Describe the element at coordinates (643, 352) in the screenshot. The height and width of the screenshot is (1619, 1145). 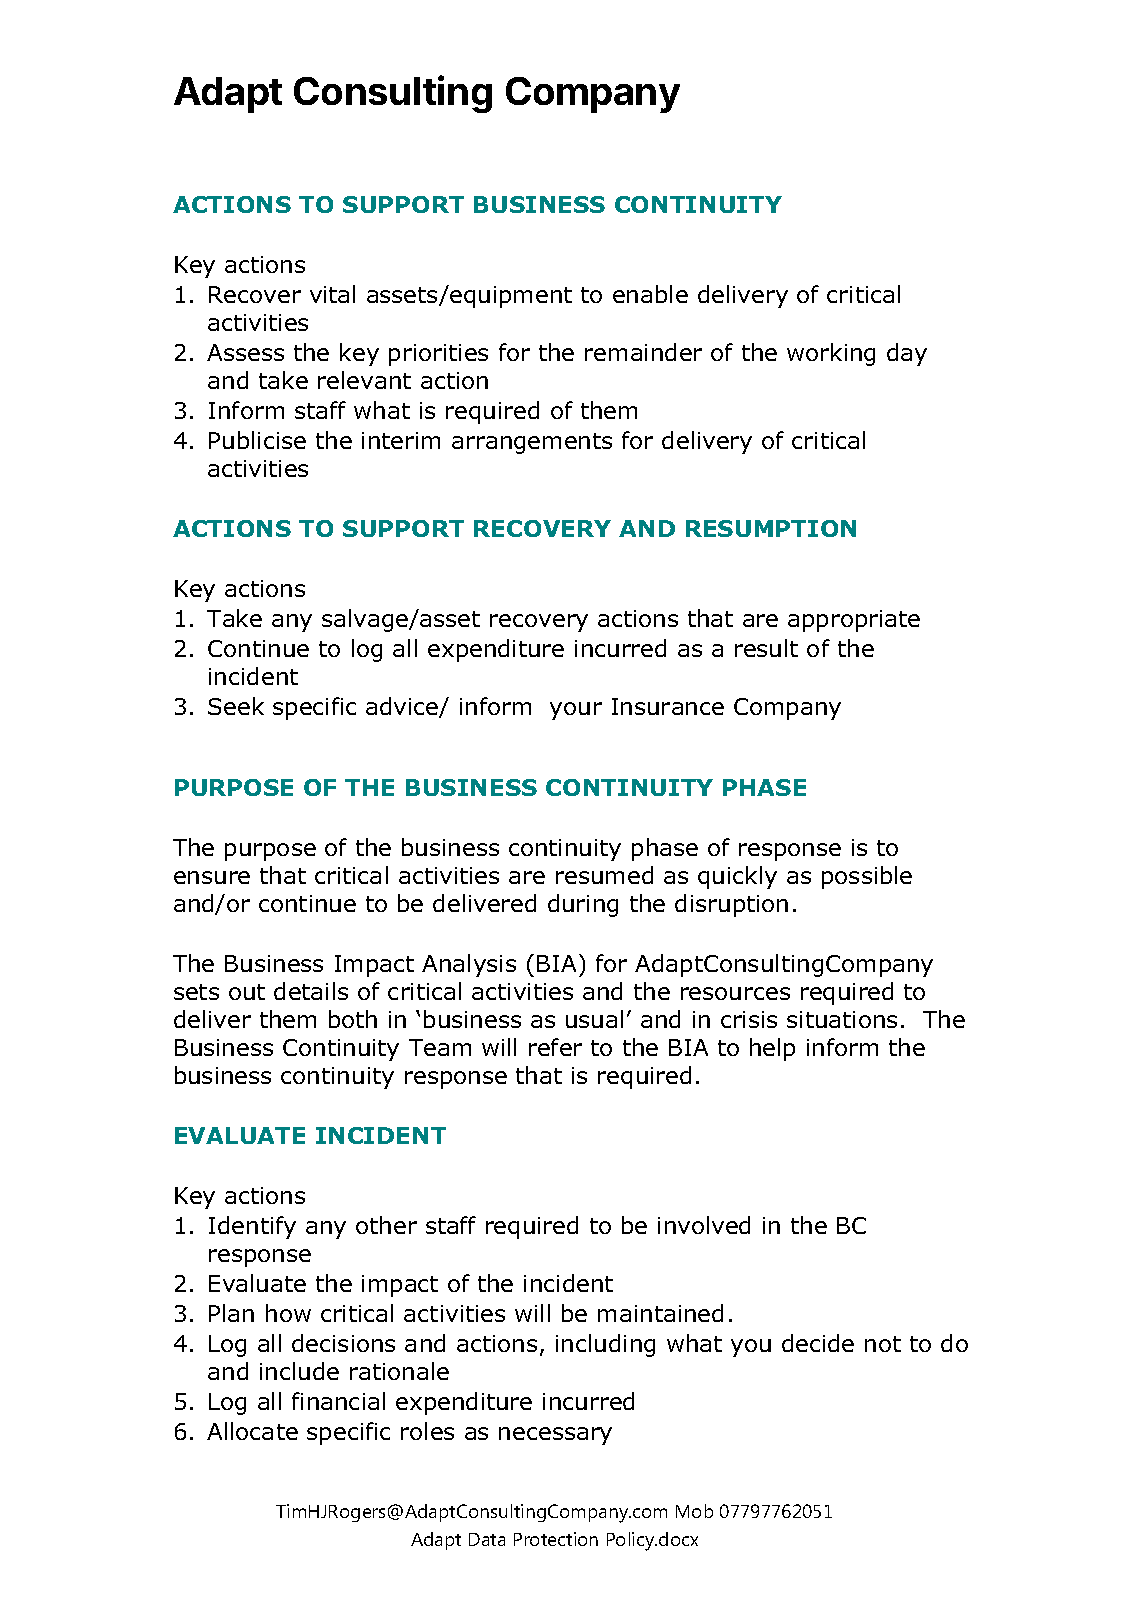
I see `remainder` at that location.
